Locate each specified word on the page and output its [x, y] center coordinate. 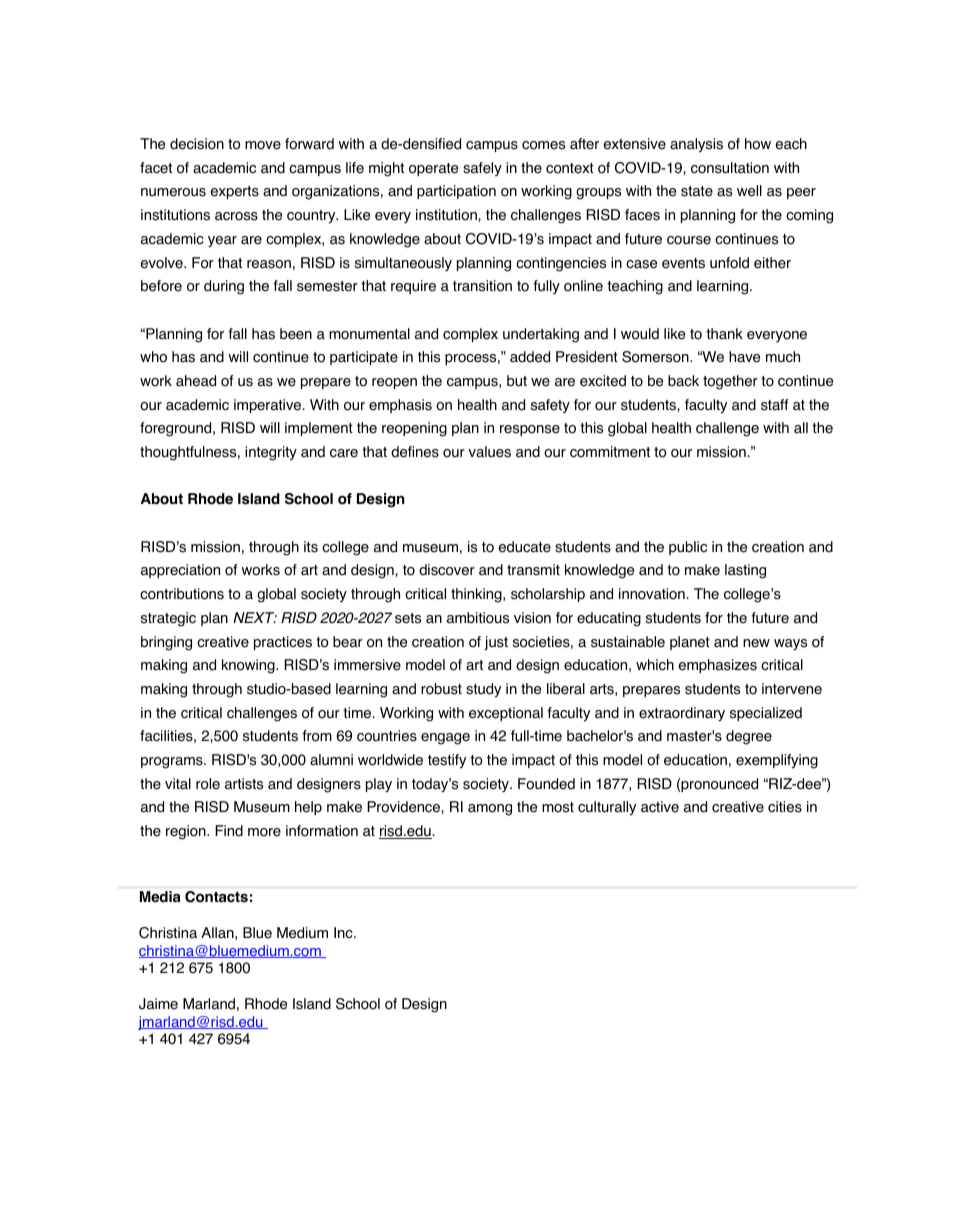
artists [244, 784]
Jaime [158, 1004]
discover [447, 570]
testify [447, 761]
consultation [730, 168]
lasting [745, 571]
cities [785, 807]
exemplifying [777, 761]
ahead [196, 381]
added [530, 357]
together [730, 382]
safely [482, 169]
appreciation [180, 571]
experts [234, 192]
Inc [344, 932]
